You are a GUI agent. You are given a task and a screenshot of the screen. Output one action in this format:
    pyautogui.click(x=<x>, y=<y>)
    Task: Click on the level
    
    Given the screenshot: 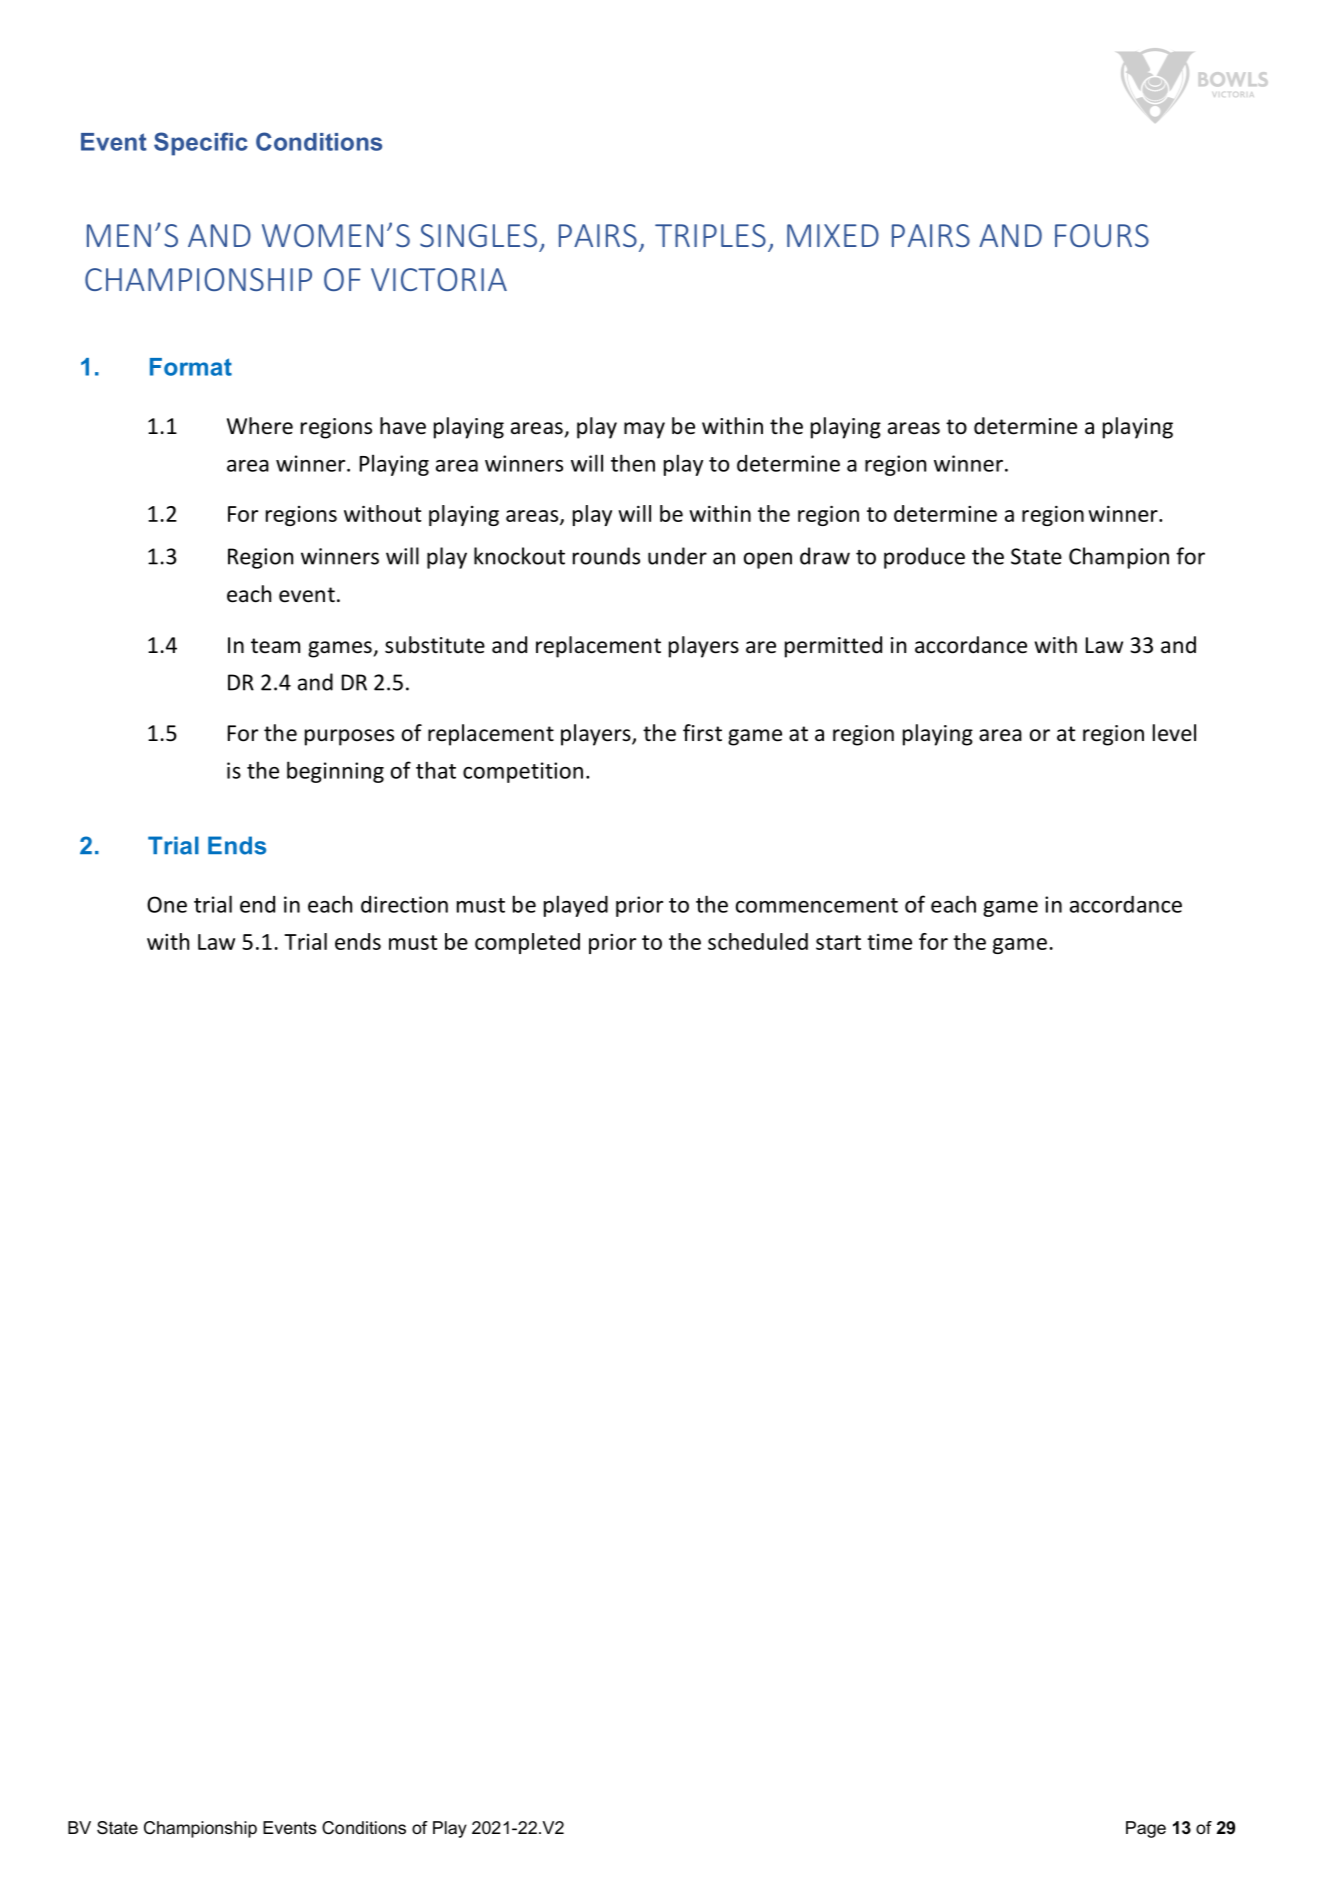 What is the action you would take?
    pyautogui.click(x=1174, y=733)
